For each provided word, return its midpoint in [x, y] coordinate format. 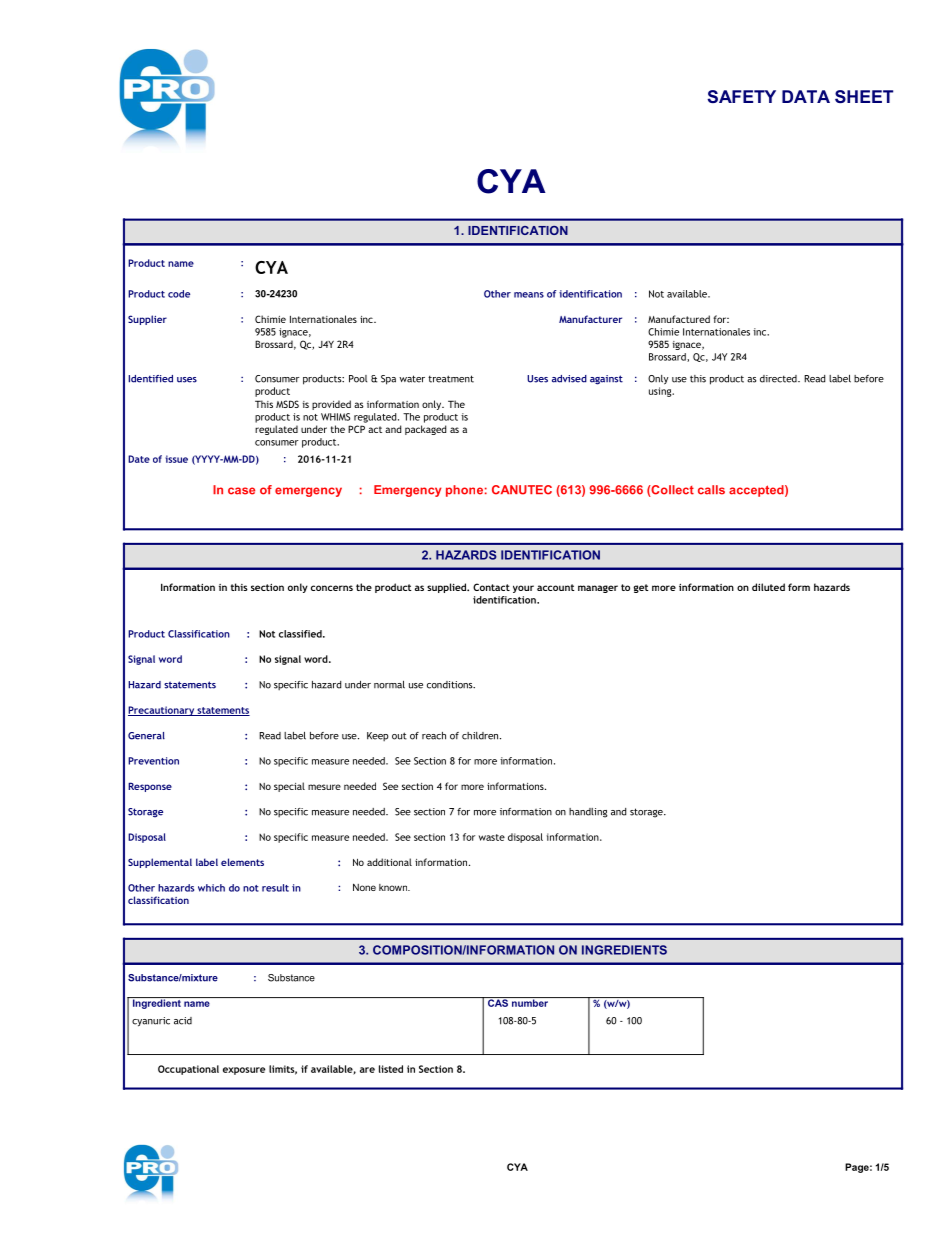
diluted [768, 587]
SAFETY [741, 96]
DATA [806, 96]
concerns [332, 588]
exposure [244, 1071]
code [179, 294]
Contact [491, 587]
